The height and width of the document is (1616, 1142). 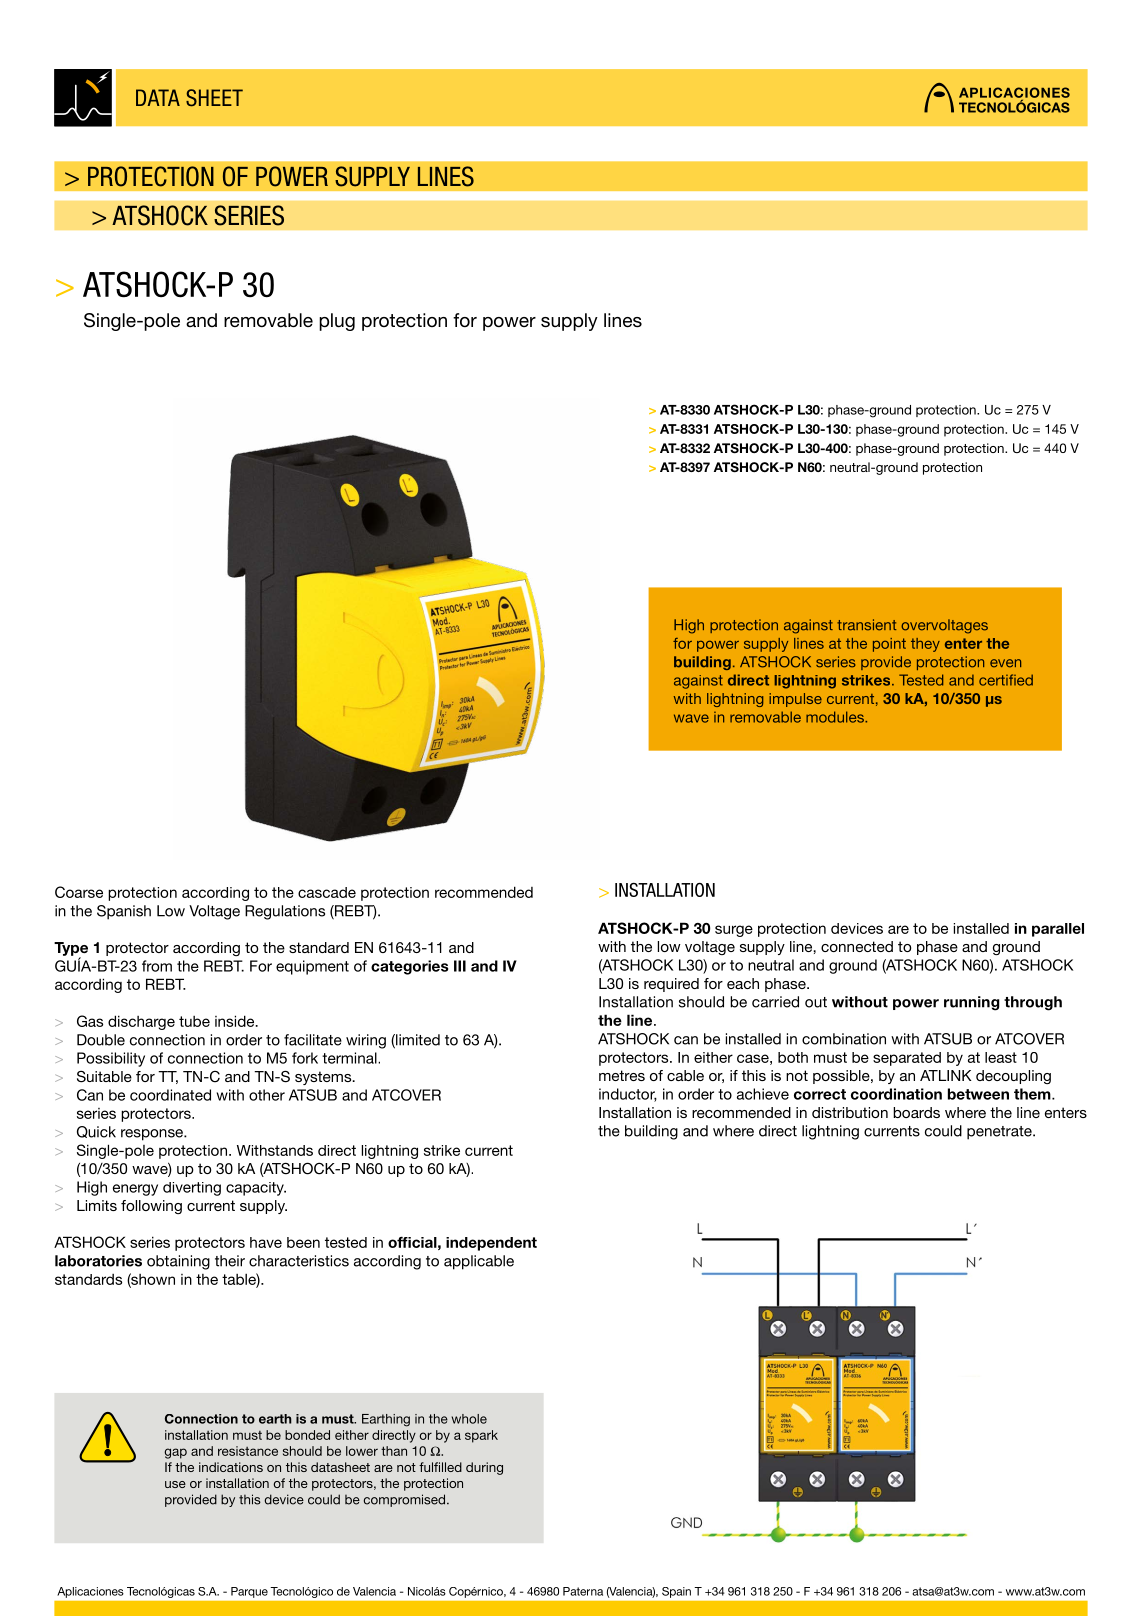 I want to click on independent, so click(x=491, y=1244).
